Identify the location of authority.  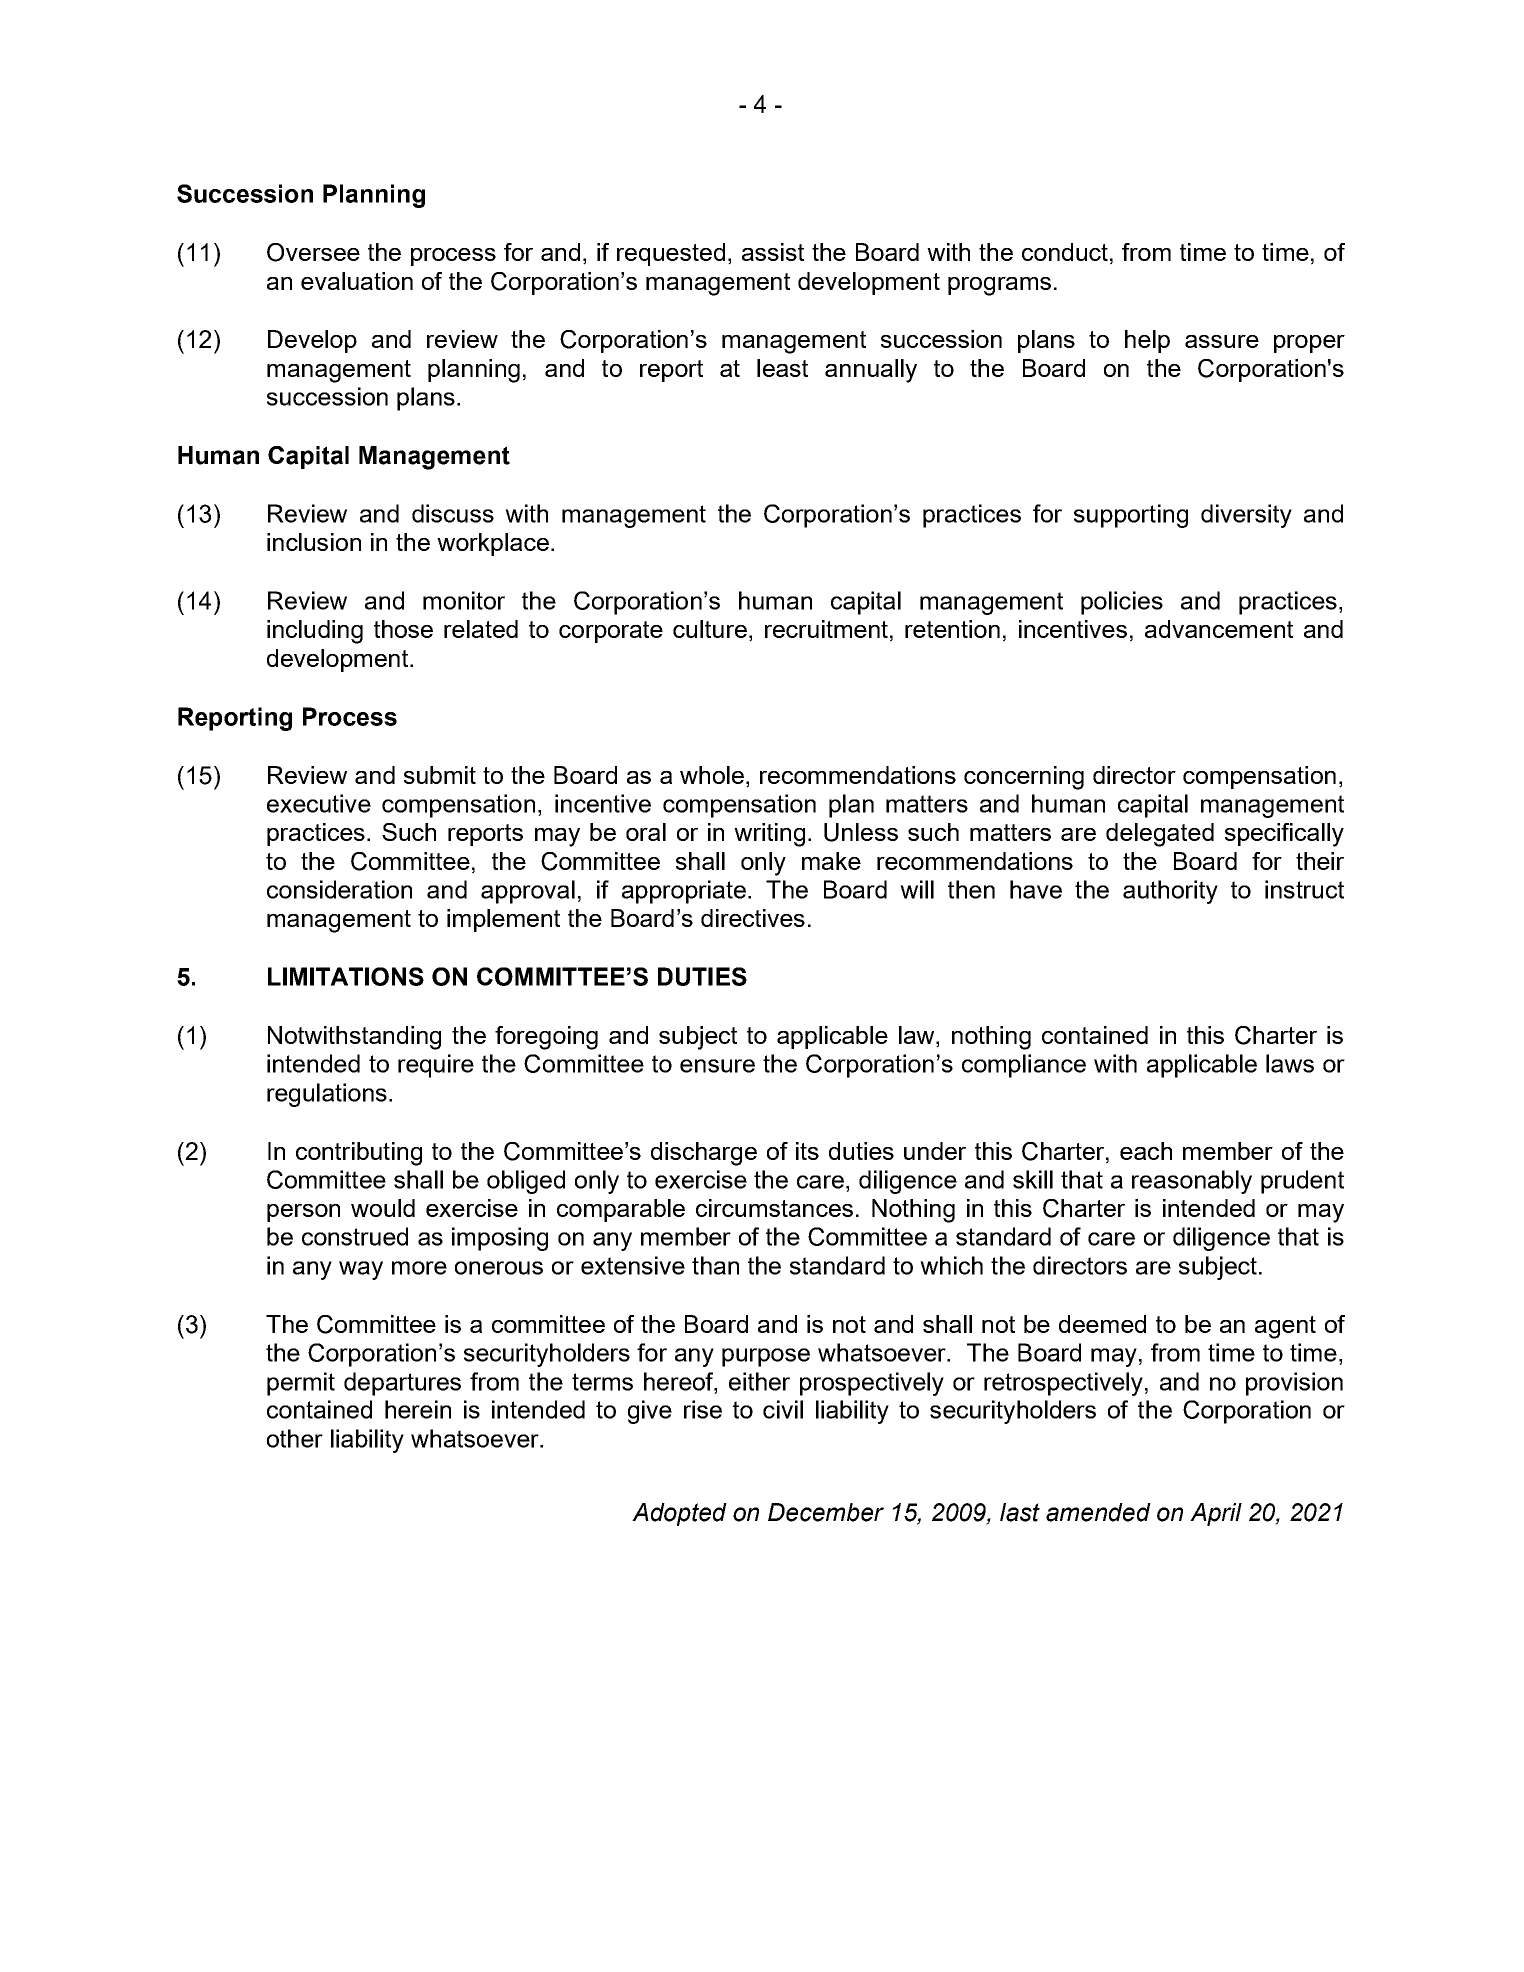
(1170, 892).
